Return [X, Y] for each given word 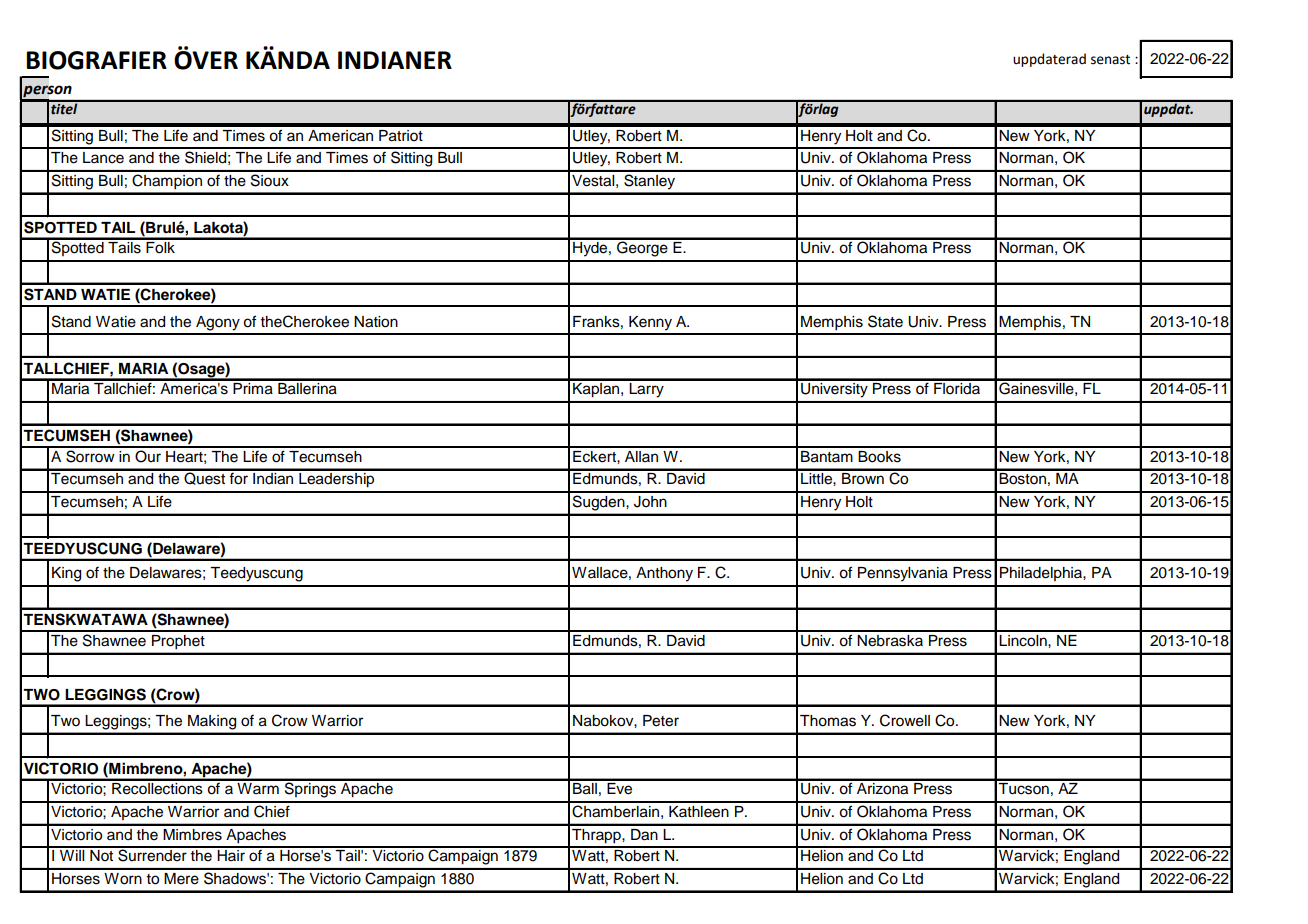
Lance [103, 158]
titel [64, 108]
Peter [661, 721]
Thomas [828, 721]
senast [1110, 60]
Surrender [152, 854]
